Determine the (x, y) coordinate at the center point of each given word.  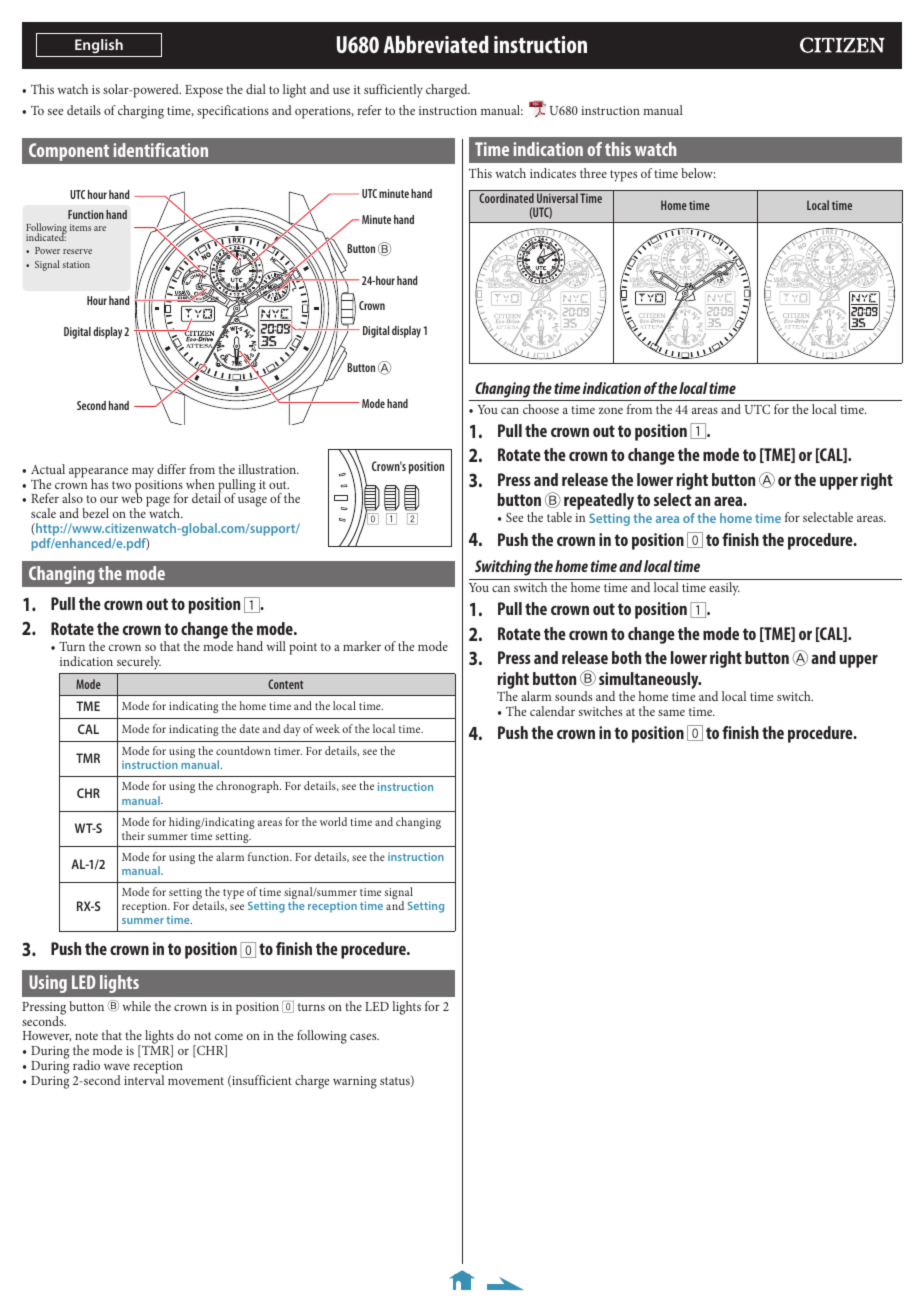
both (626, 657)
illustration (268, 469)
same (671, 712)
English (99, 46)
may (143, 473)
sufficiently (393, 91)
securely (139, 663)
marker (362, 646)
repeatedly (598, 503)
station (76, 264)
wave (117, 1067)
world (333, 821)
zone (611, 410)
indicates (553, 173)
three (593, 173)
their (133, 835)
